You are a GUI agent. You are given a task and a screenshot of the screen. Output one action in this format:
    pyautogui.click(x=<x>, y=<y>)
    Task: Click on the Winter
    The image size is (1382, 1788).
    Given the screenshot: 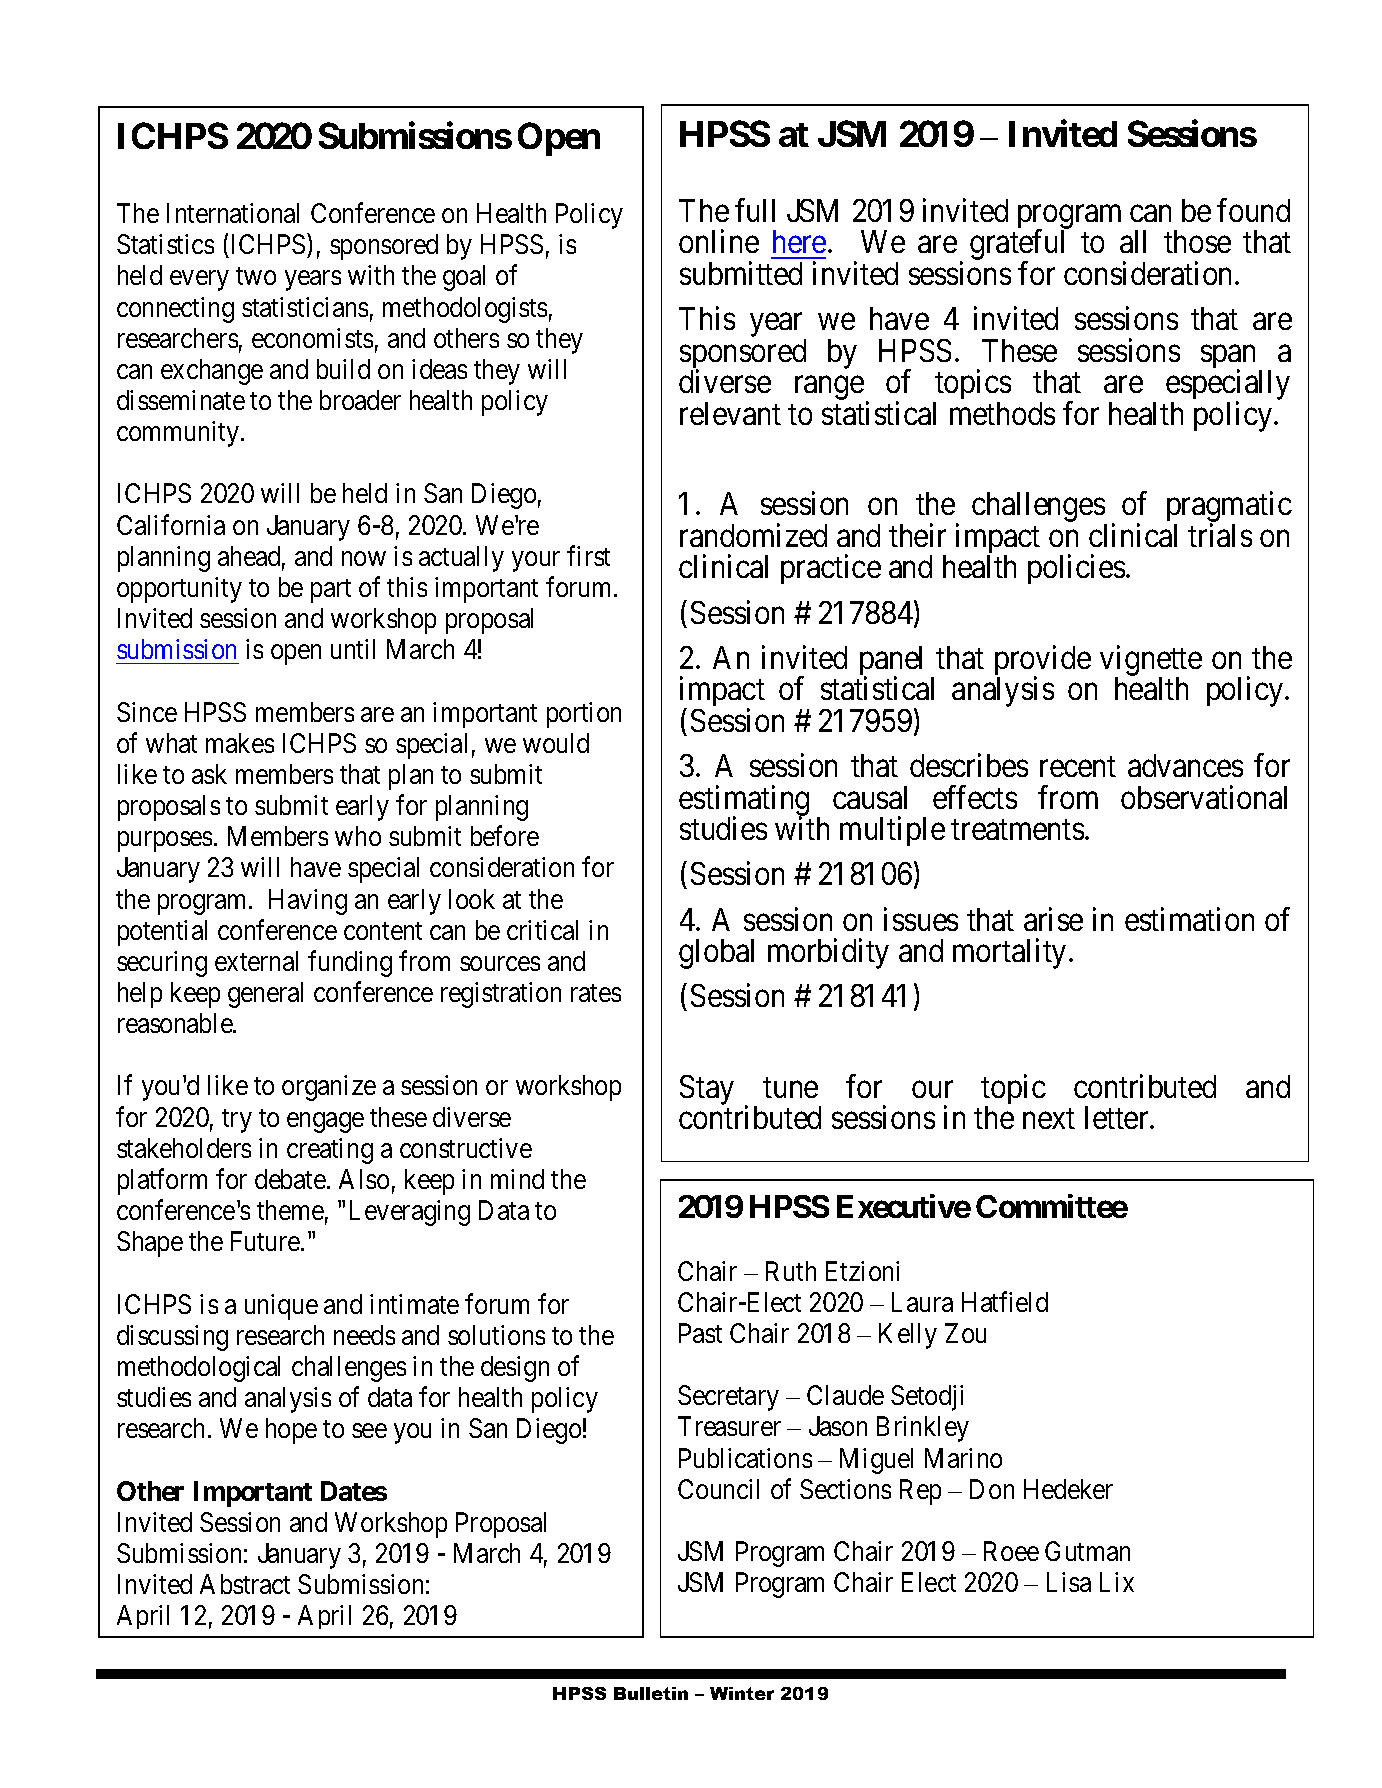 What is the action you would take?
    pyautogui.click(x=742, y=1693)
